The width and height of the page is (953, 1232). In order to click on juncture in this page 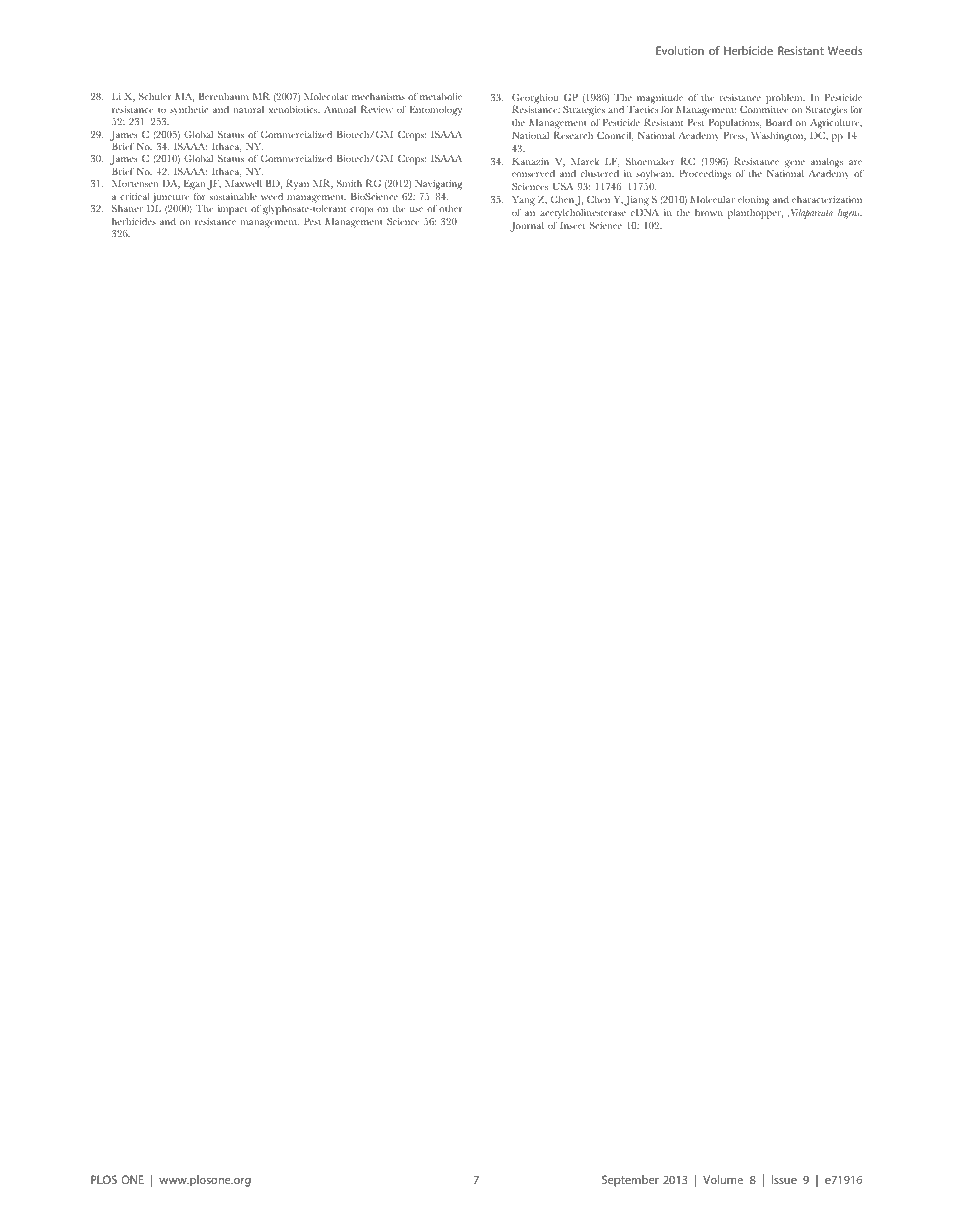, I will do `click(170, 198)`.
